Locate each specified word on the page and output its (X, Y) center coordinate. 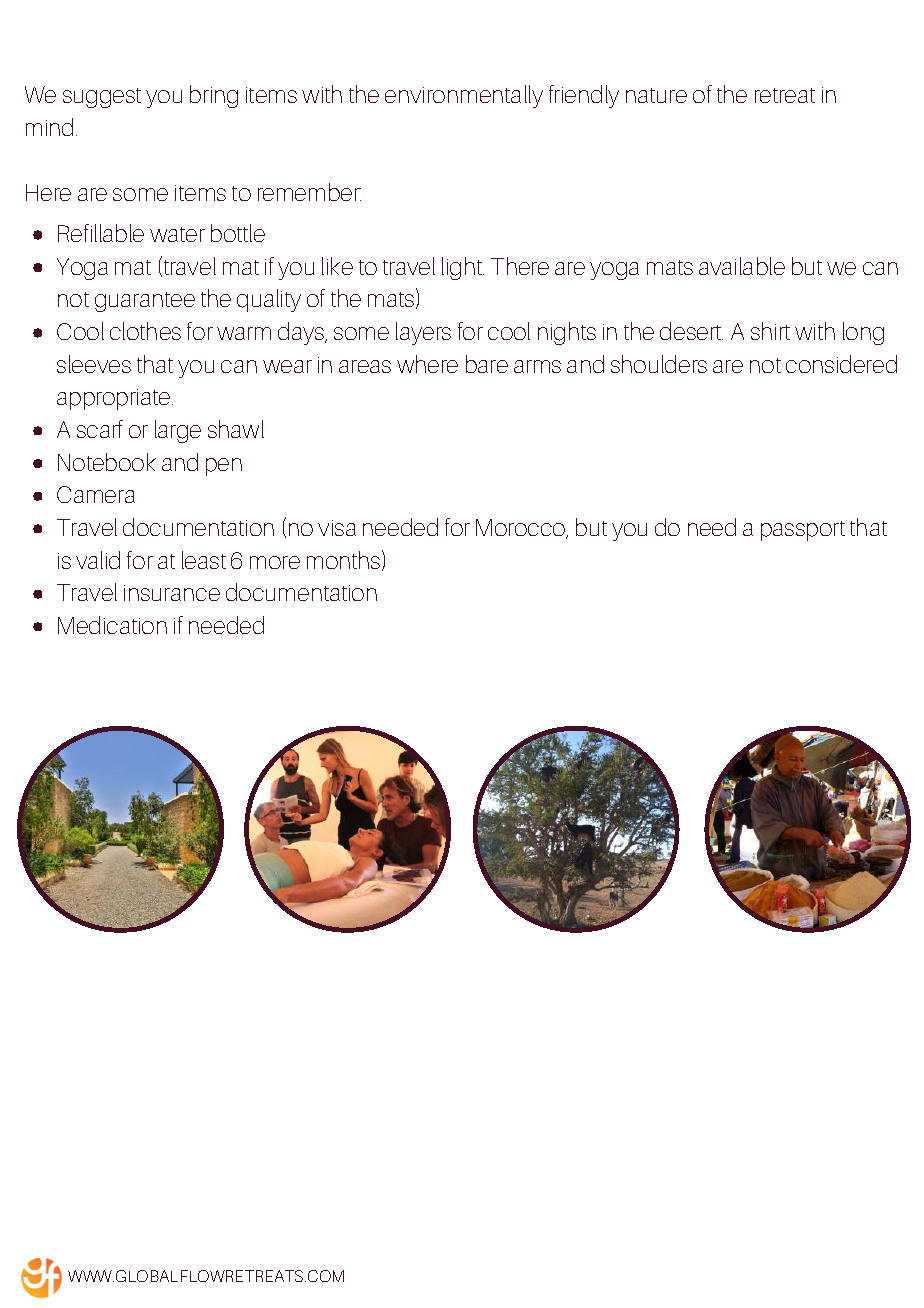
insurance (172, 593)
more (275, 562)
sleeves (94, 364)
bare (487, 364)
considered (841, 364)
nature (656, 95)
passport (803, 531)
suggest (102, 98)
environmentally (464, 96)
